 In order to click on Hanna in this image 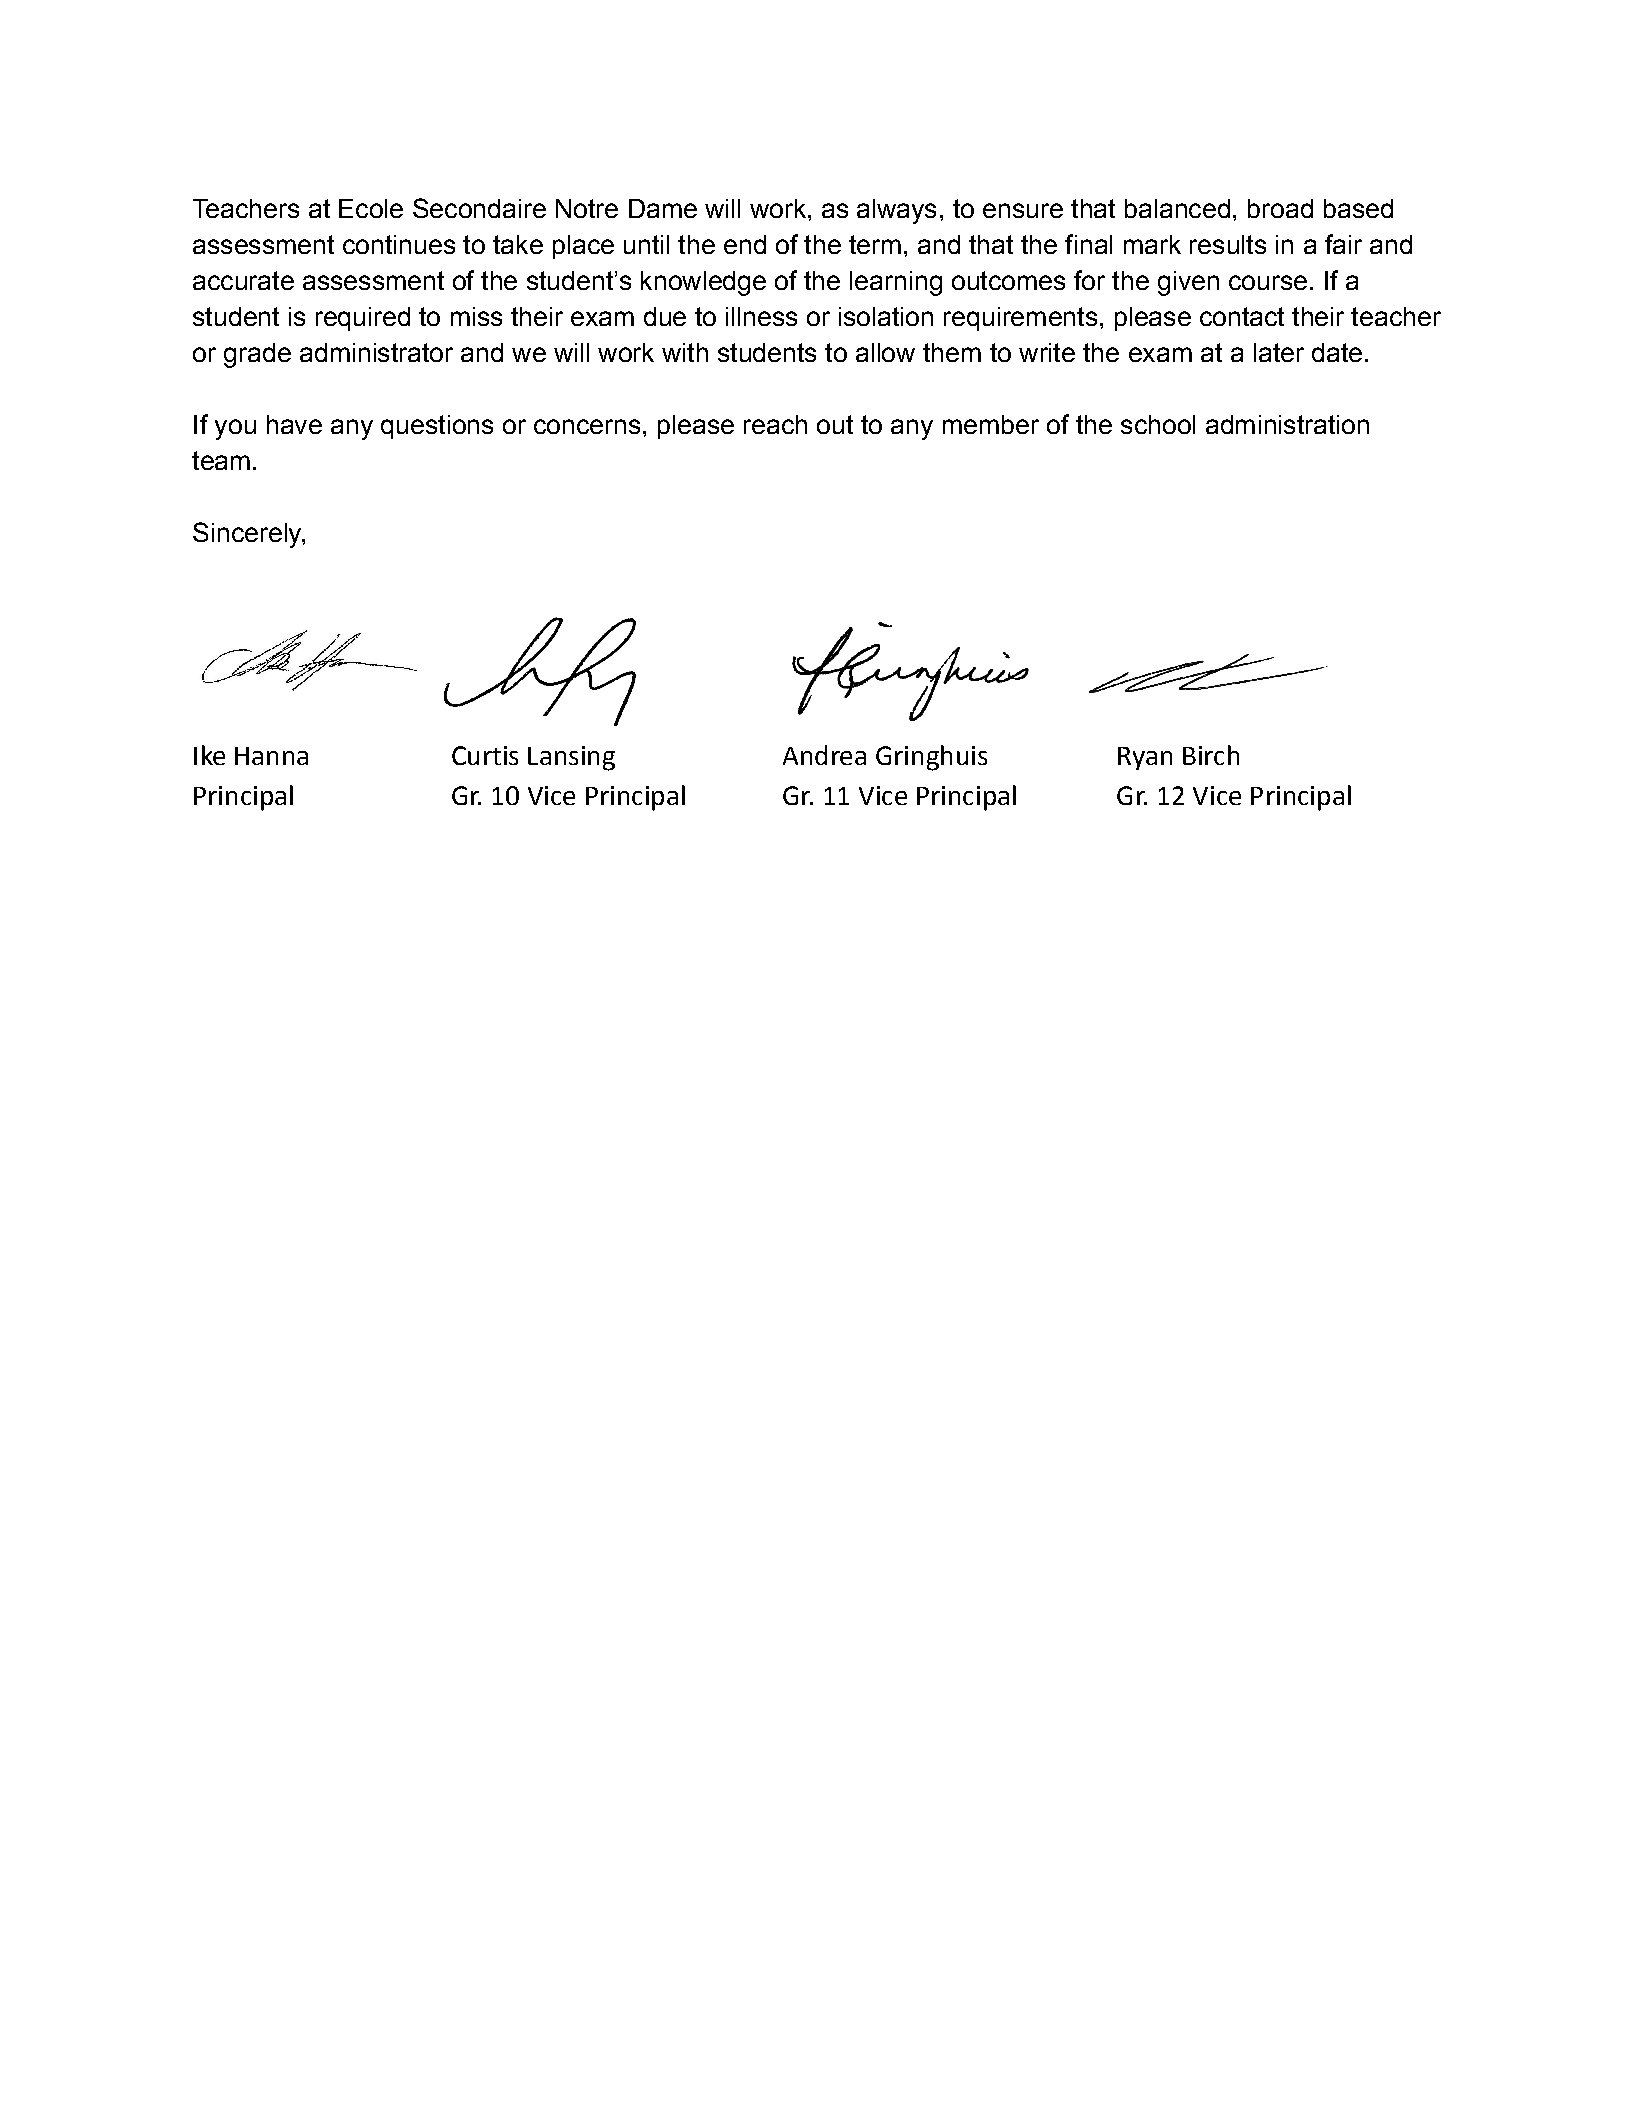, I will do `click(271, 756)`.
